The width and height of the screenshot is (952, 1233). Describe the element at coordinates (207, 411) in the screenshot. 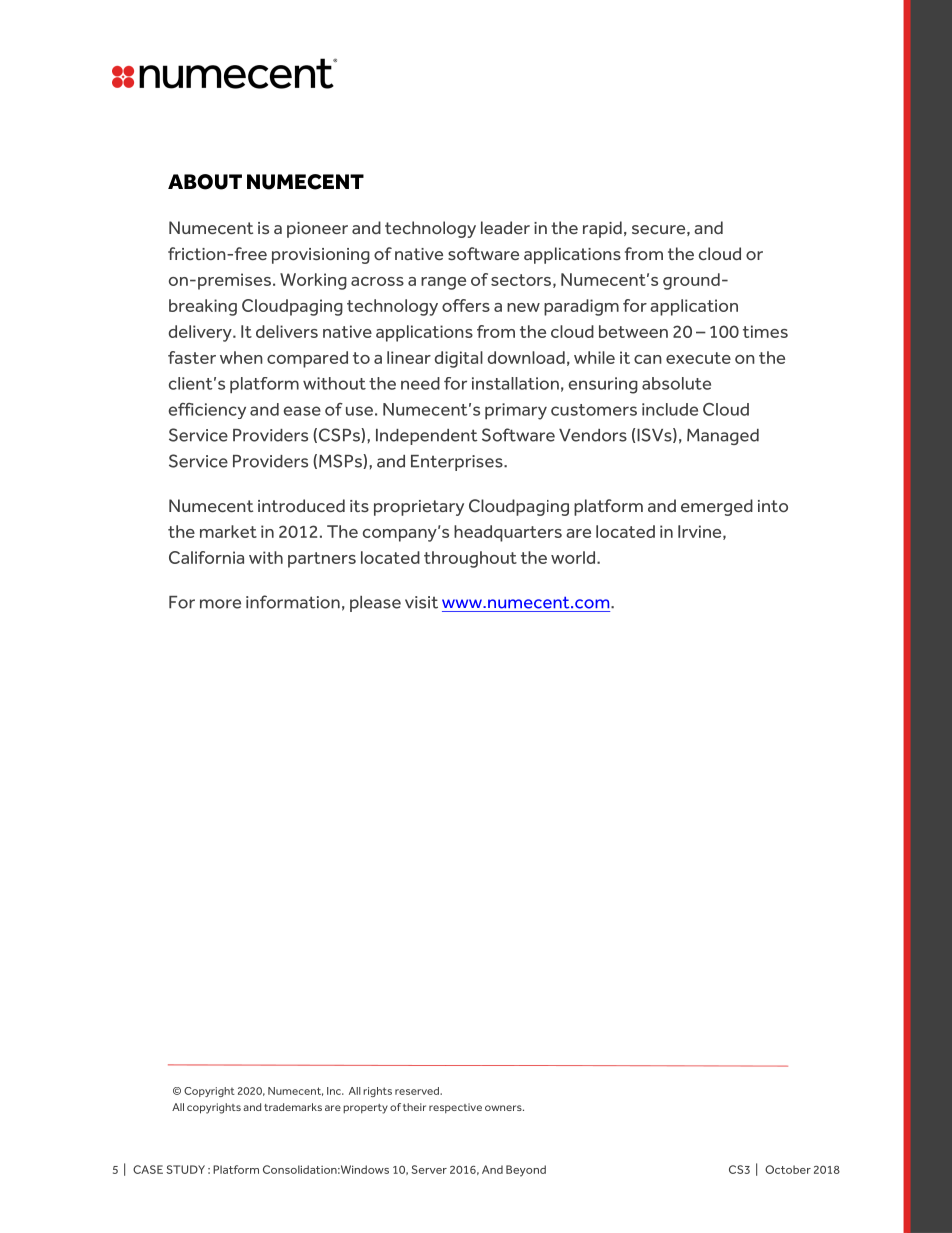

I see `efficiency` at that location.
